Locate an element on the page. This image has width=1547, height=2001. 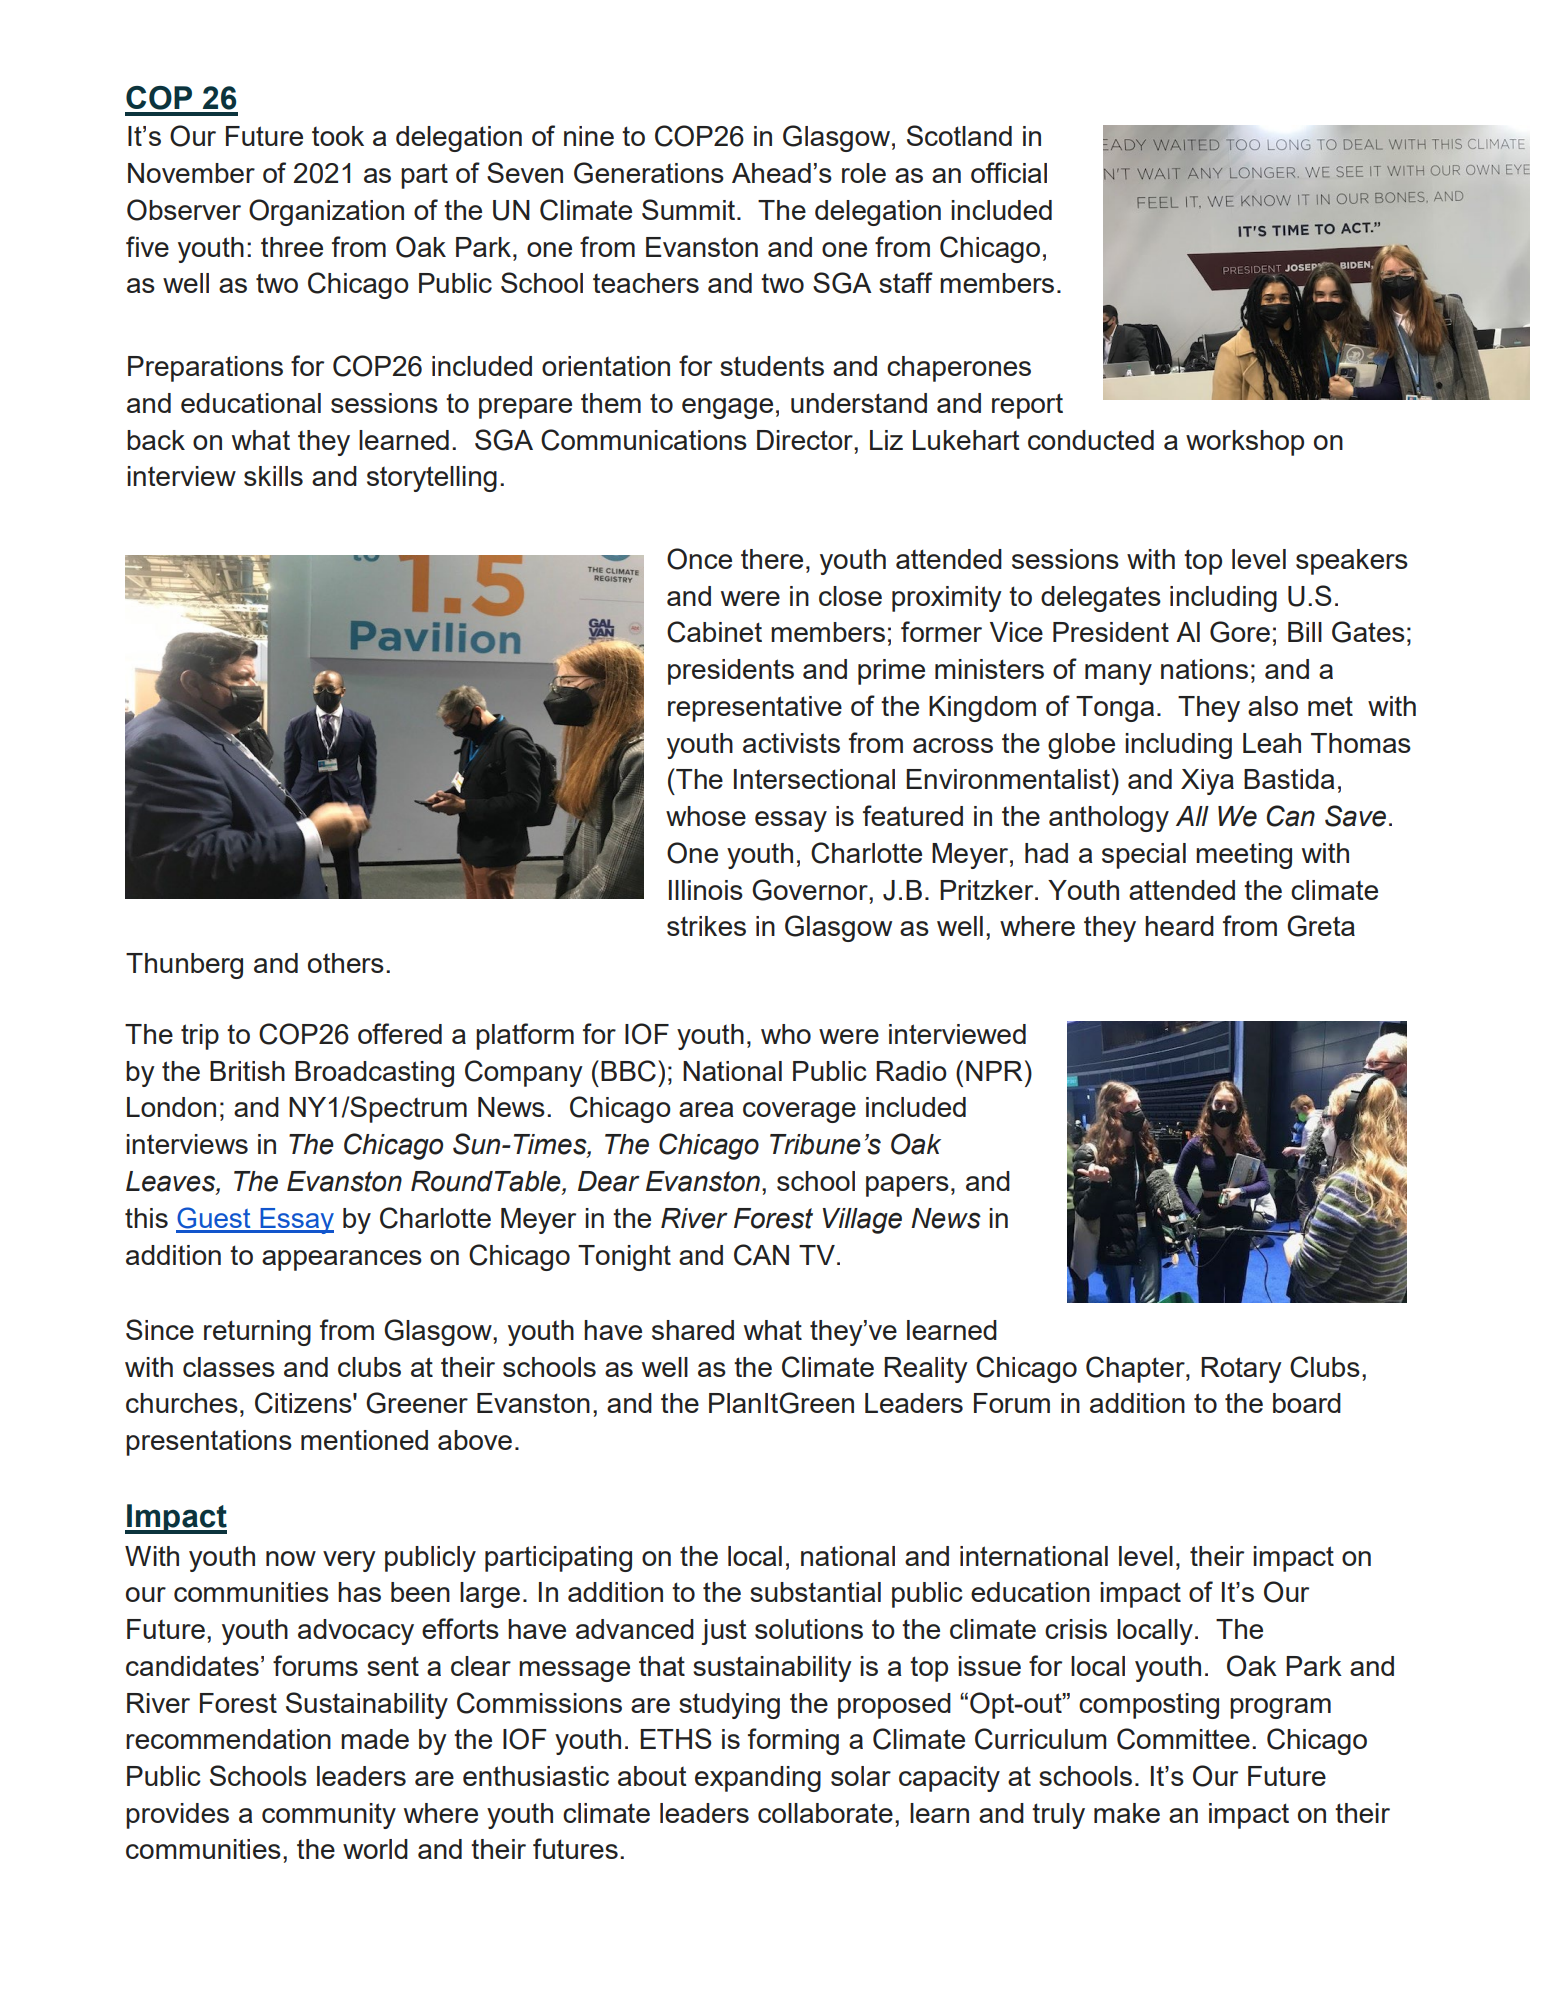
appearances is located at coordinates (342, 1260).
